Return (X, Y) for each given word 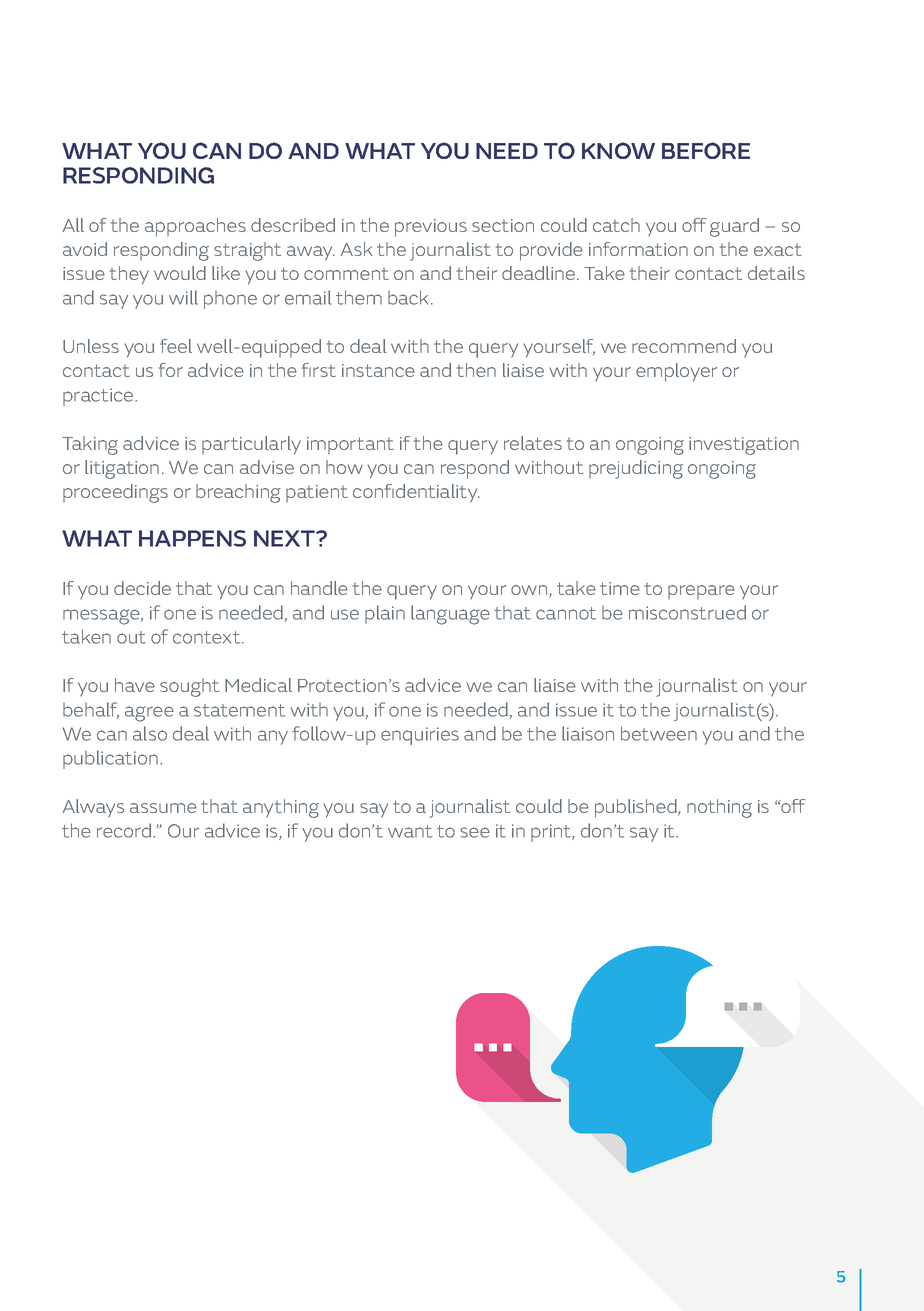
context (208, 637)
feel (176, 346)
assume (163, 808)
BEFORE (706, 150)
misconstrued (687, 612)
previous (431, 228)
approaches (195, 227)
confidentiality (416, 493)
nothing (719, 808)
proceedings (115, 493)
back (410, 297)
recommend (684, 346)
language (450, 615)
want (410, 831)
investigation (744, 446)
